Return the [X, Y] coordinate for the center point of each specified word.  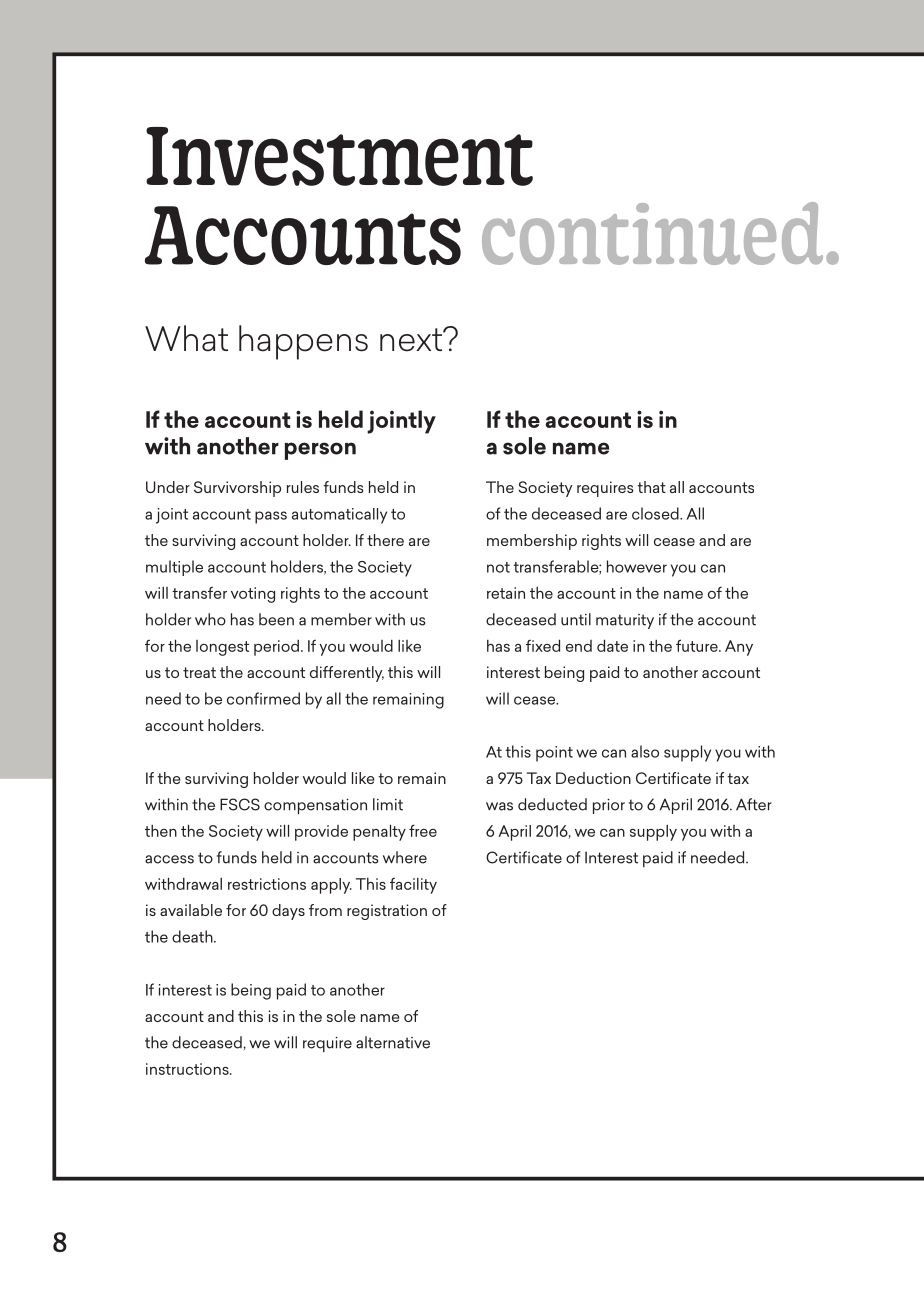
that [651, 487]
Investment [339, 156]
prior [609, 806]
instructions [188, 1069]
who [210, 619]
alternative [393, 1042]
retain [506, 593]
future [698, 645]
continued [652, 233]
